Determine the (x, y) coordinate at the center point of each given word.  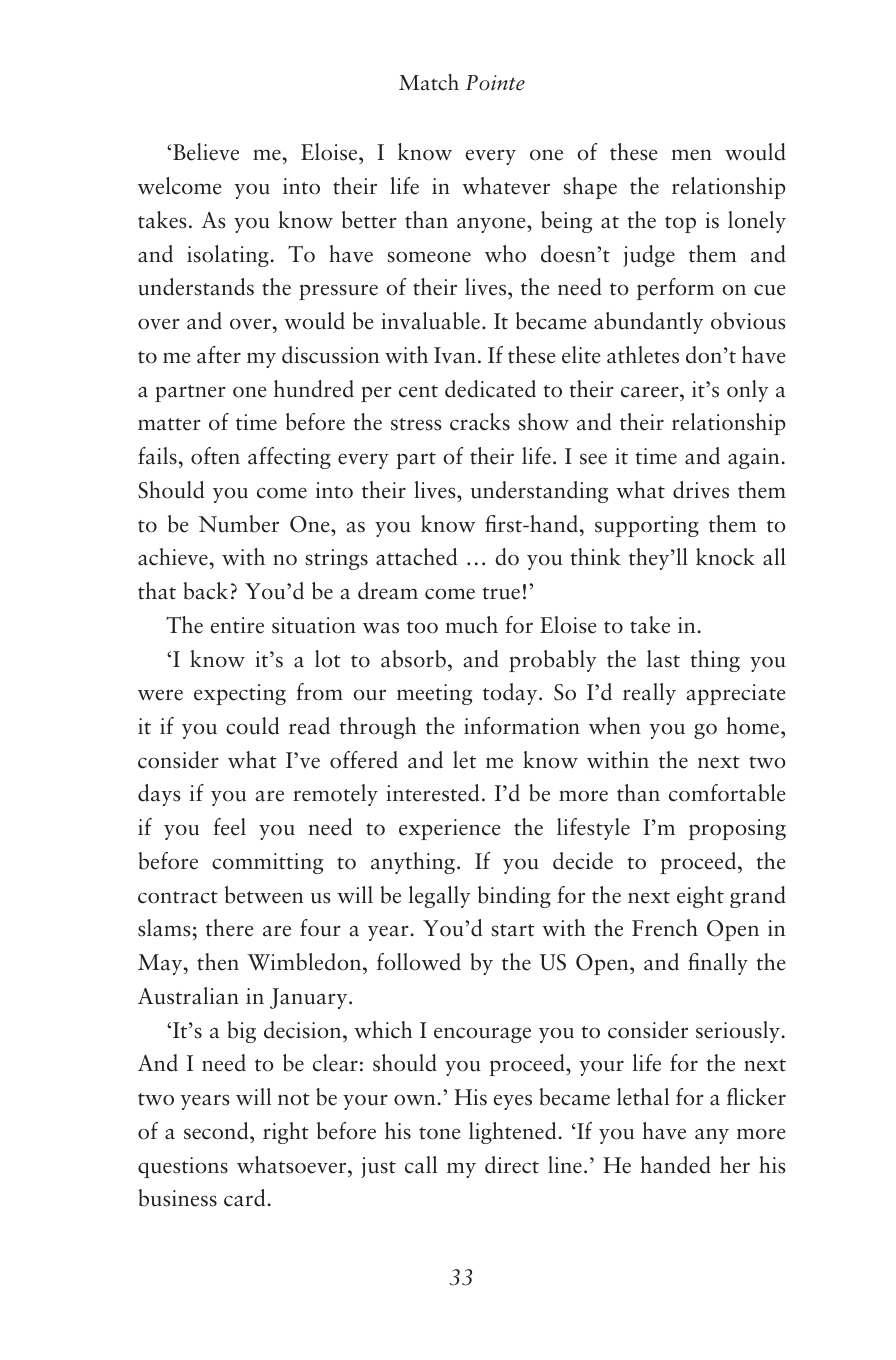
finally (718, 964)
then (218, 962)
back (205, 591)
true (501, 593)
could (252, 726)
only (748, 391)
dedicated (490, 389)
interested (432, 793)
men (691, 155)
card (244, 1198)
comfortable (727, 793)
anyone (492, 225)
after (219, 355)
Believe (206, 152)
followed (419, 962)
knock (725, 557)
